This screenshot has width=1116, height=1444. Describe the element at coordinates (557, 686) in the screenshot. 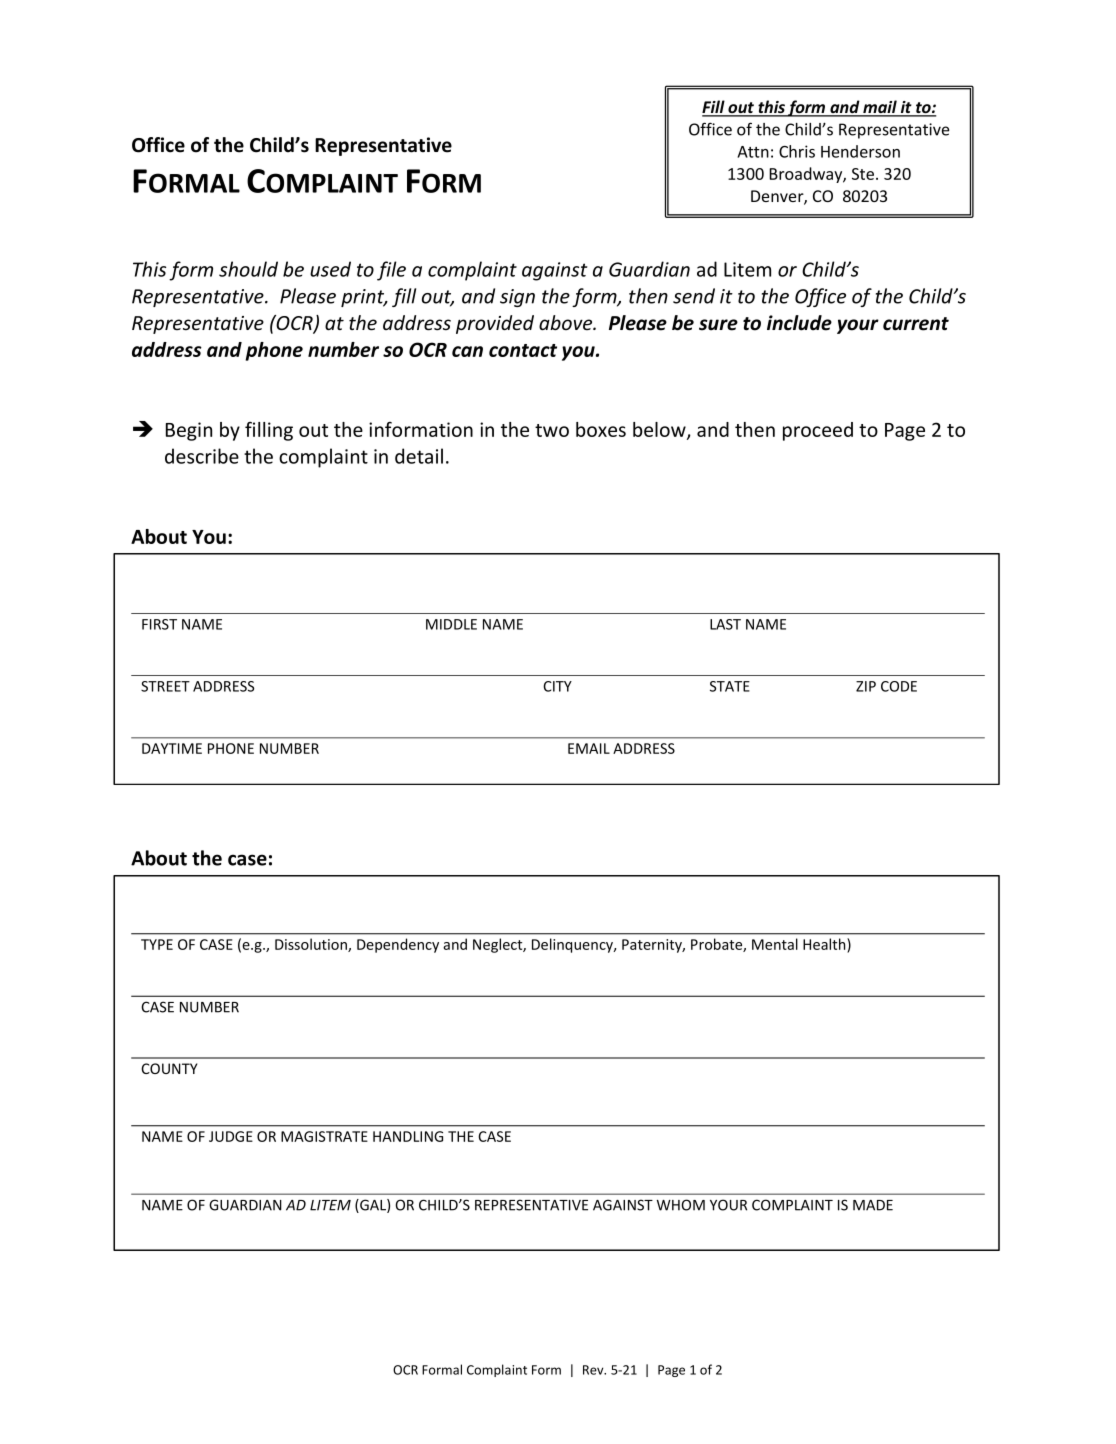

I see `CITY` at that location.
